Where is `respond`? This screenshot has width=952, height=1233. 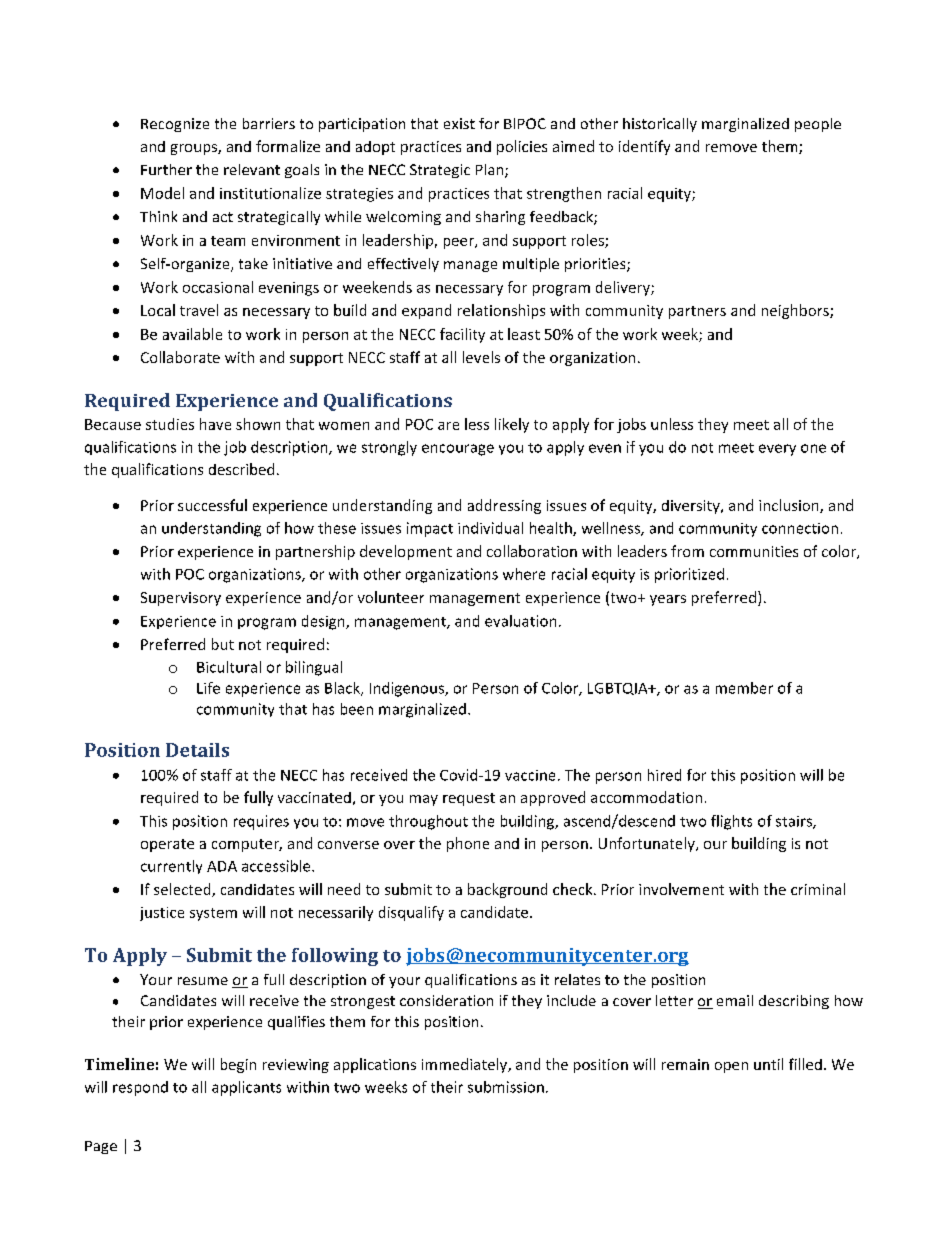 respond is located at coordinates (140, 1088).
